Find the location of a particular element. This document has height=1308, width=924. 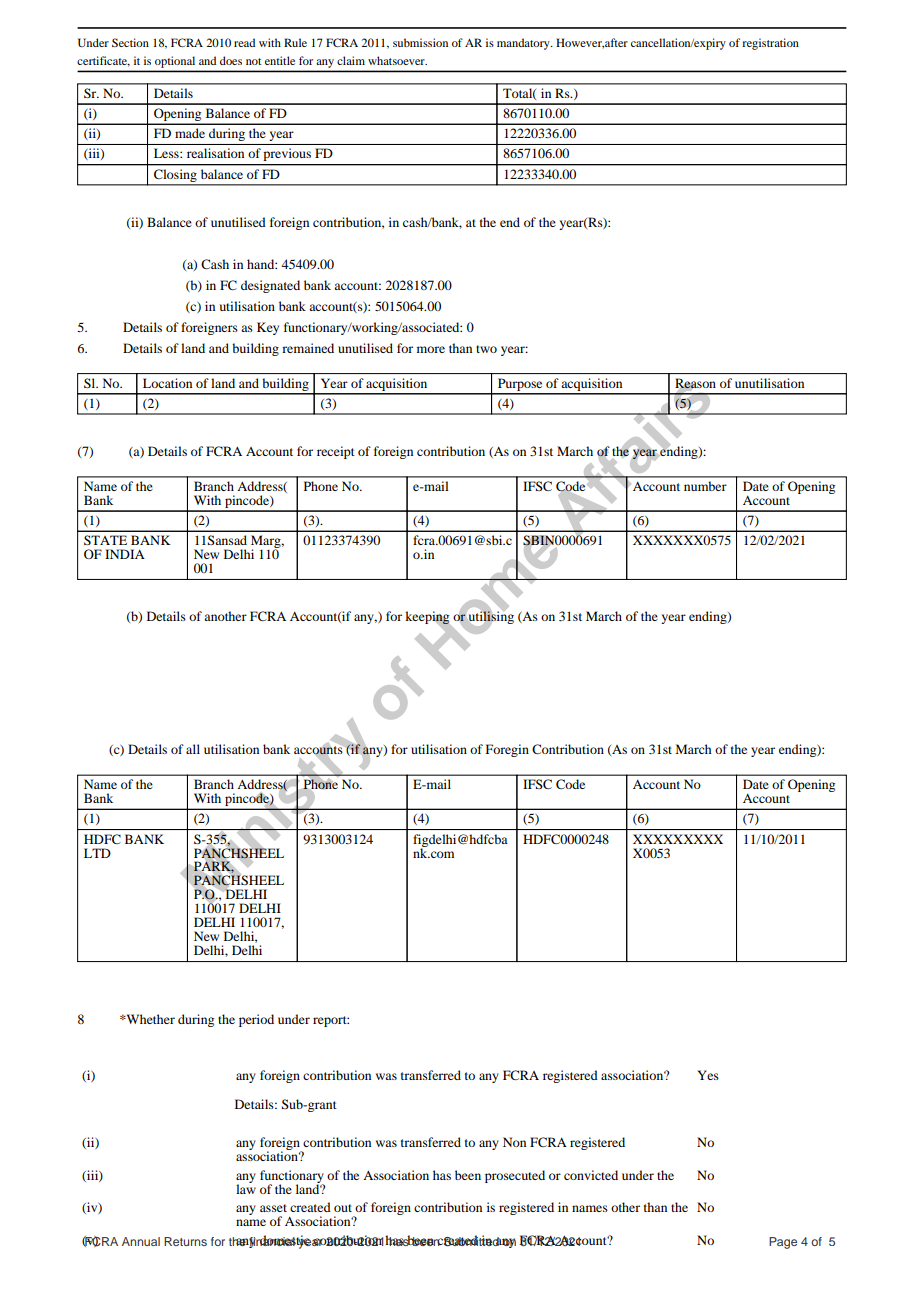

optional is located at coordinates (175, 62).
